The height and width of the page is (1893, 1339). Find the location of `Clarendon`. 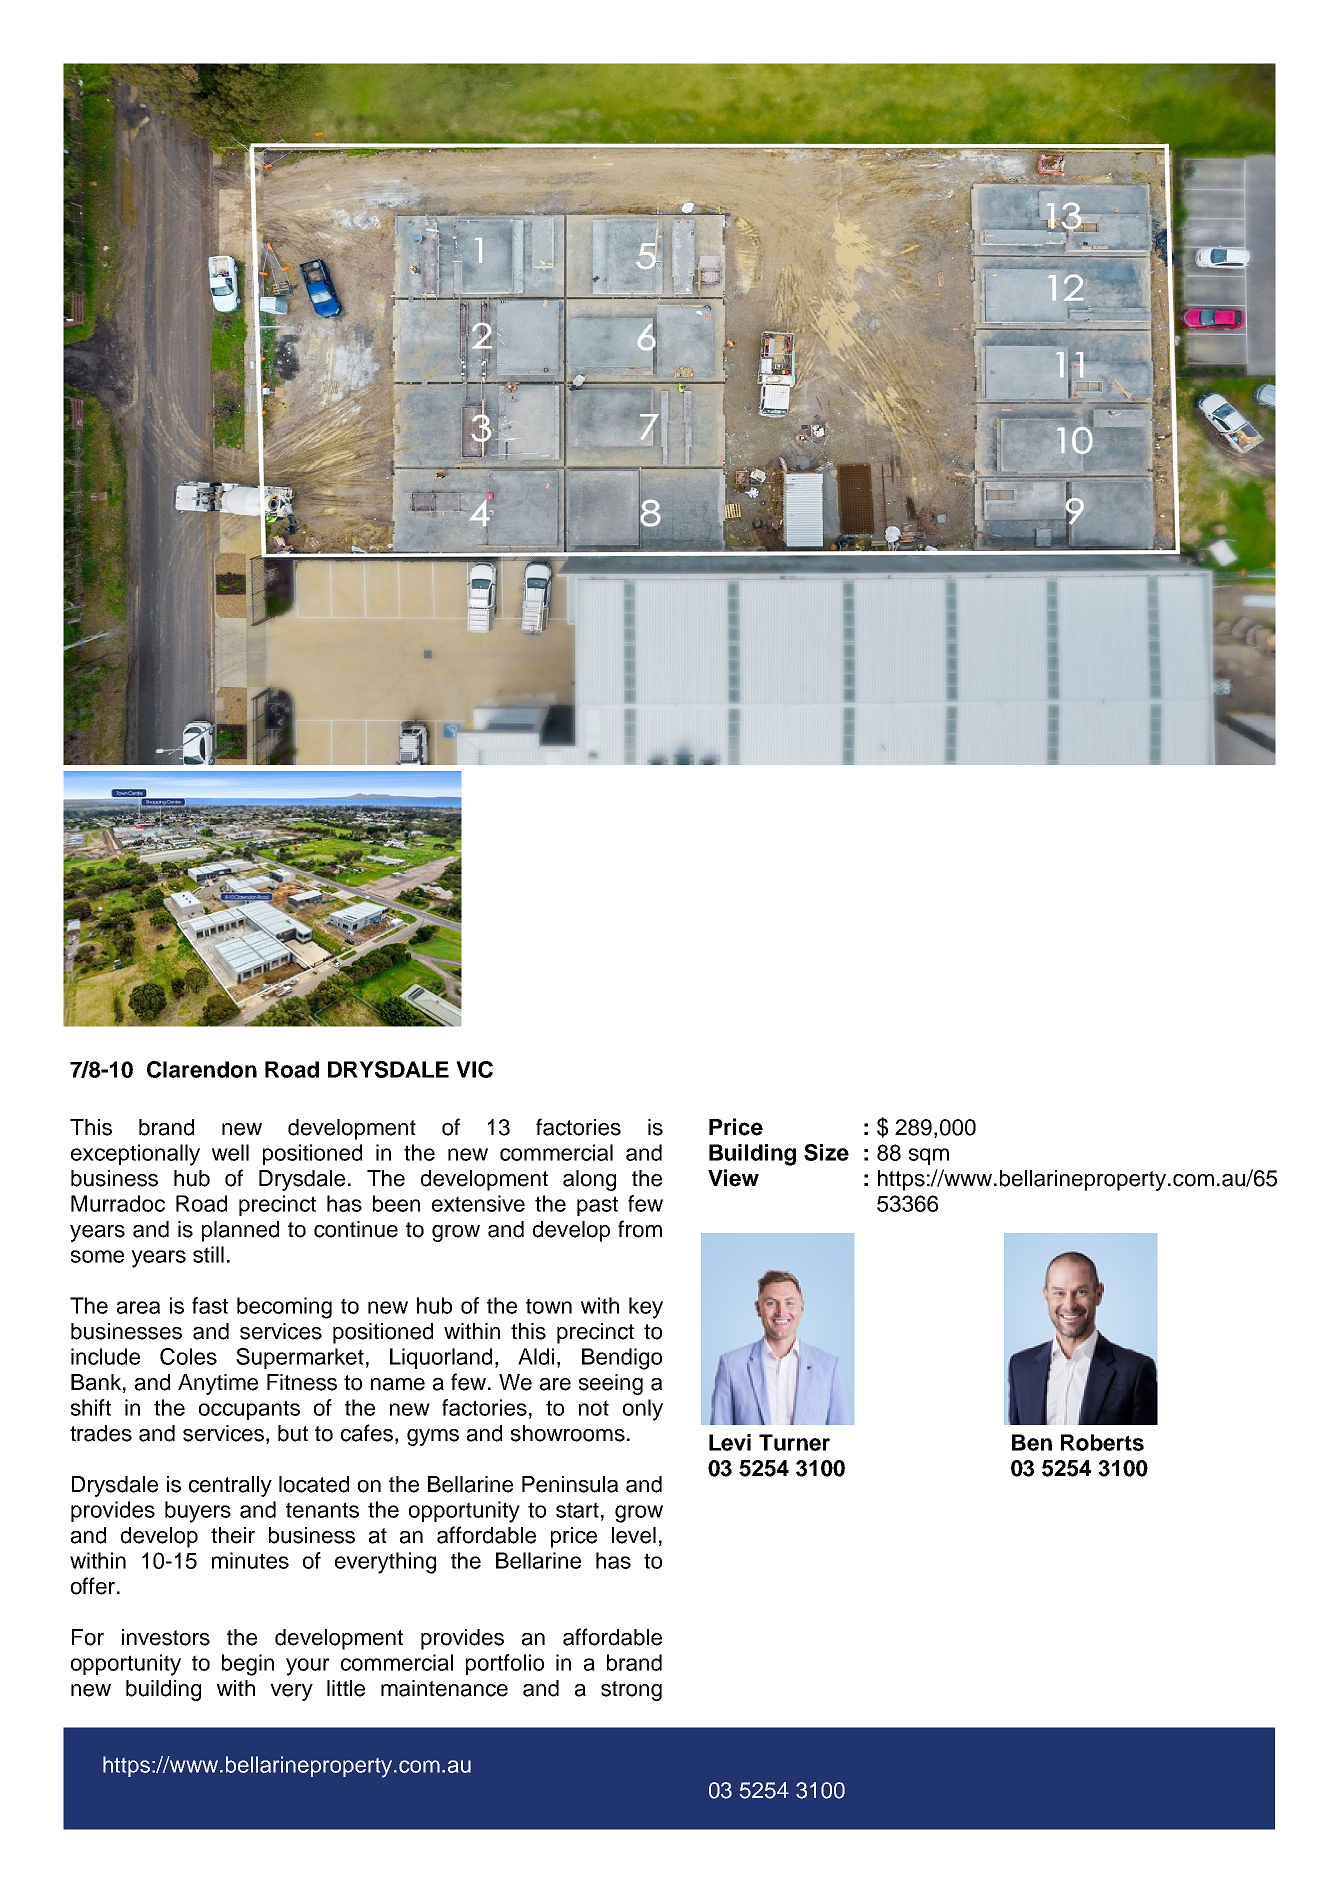

Clarendon is located at coordinates (202, 1069).
